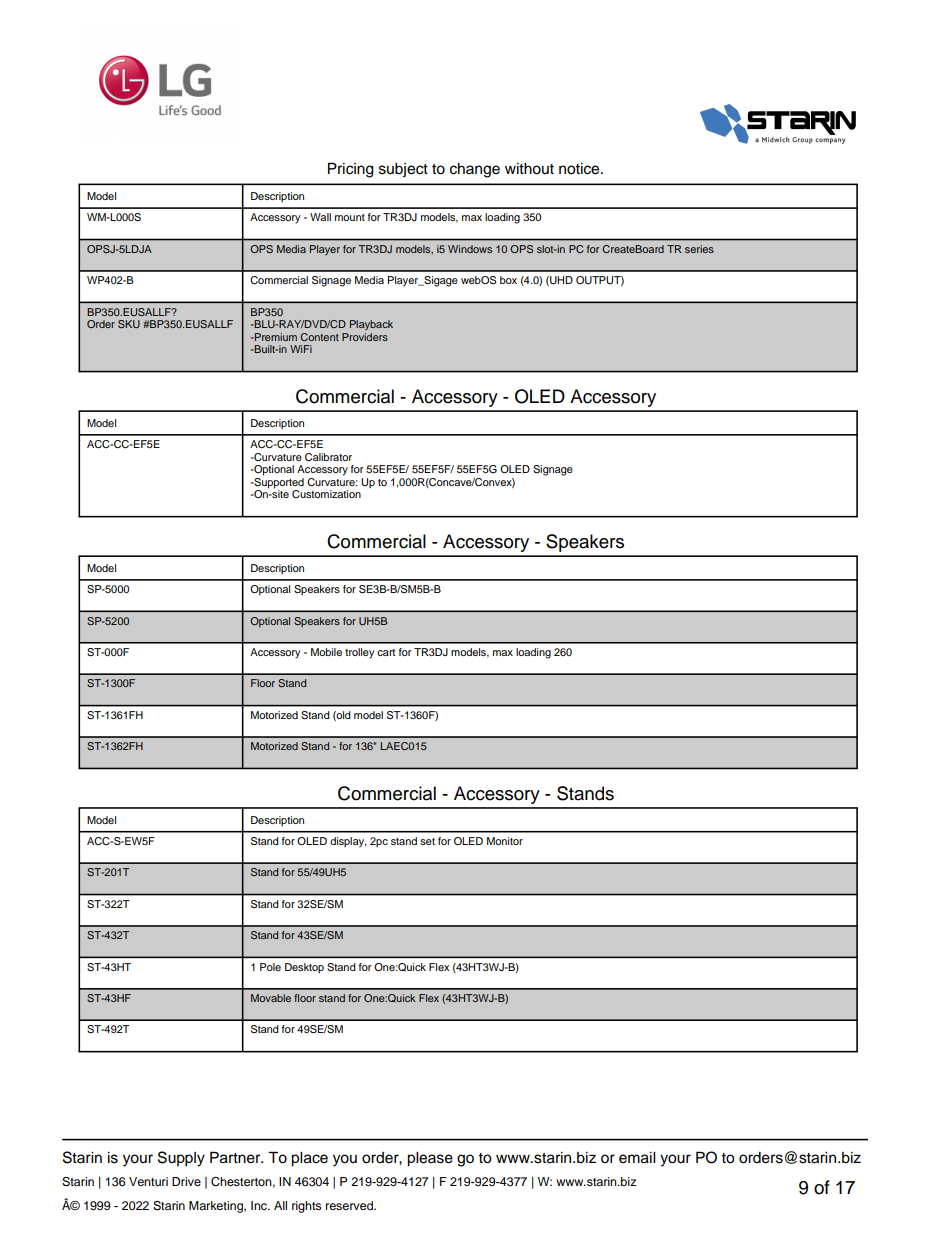 The image size is (952, 1233). What do you see at coordinates (386, 652) in the screenshot?
I see `cart` at bounding box center [386, 652].
